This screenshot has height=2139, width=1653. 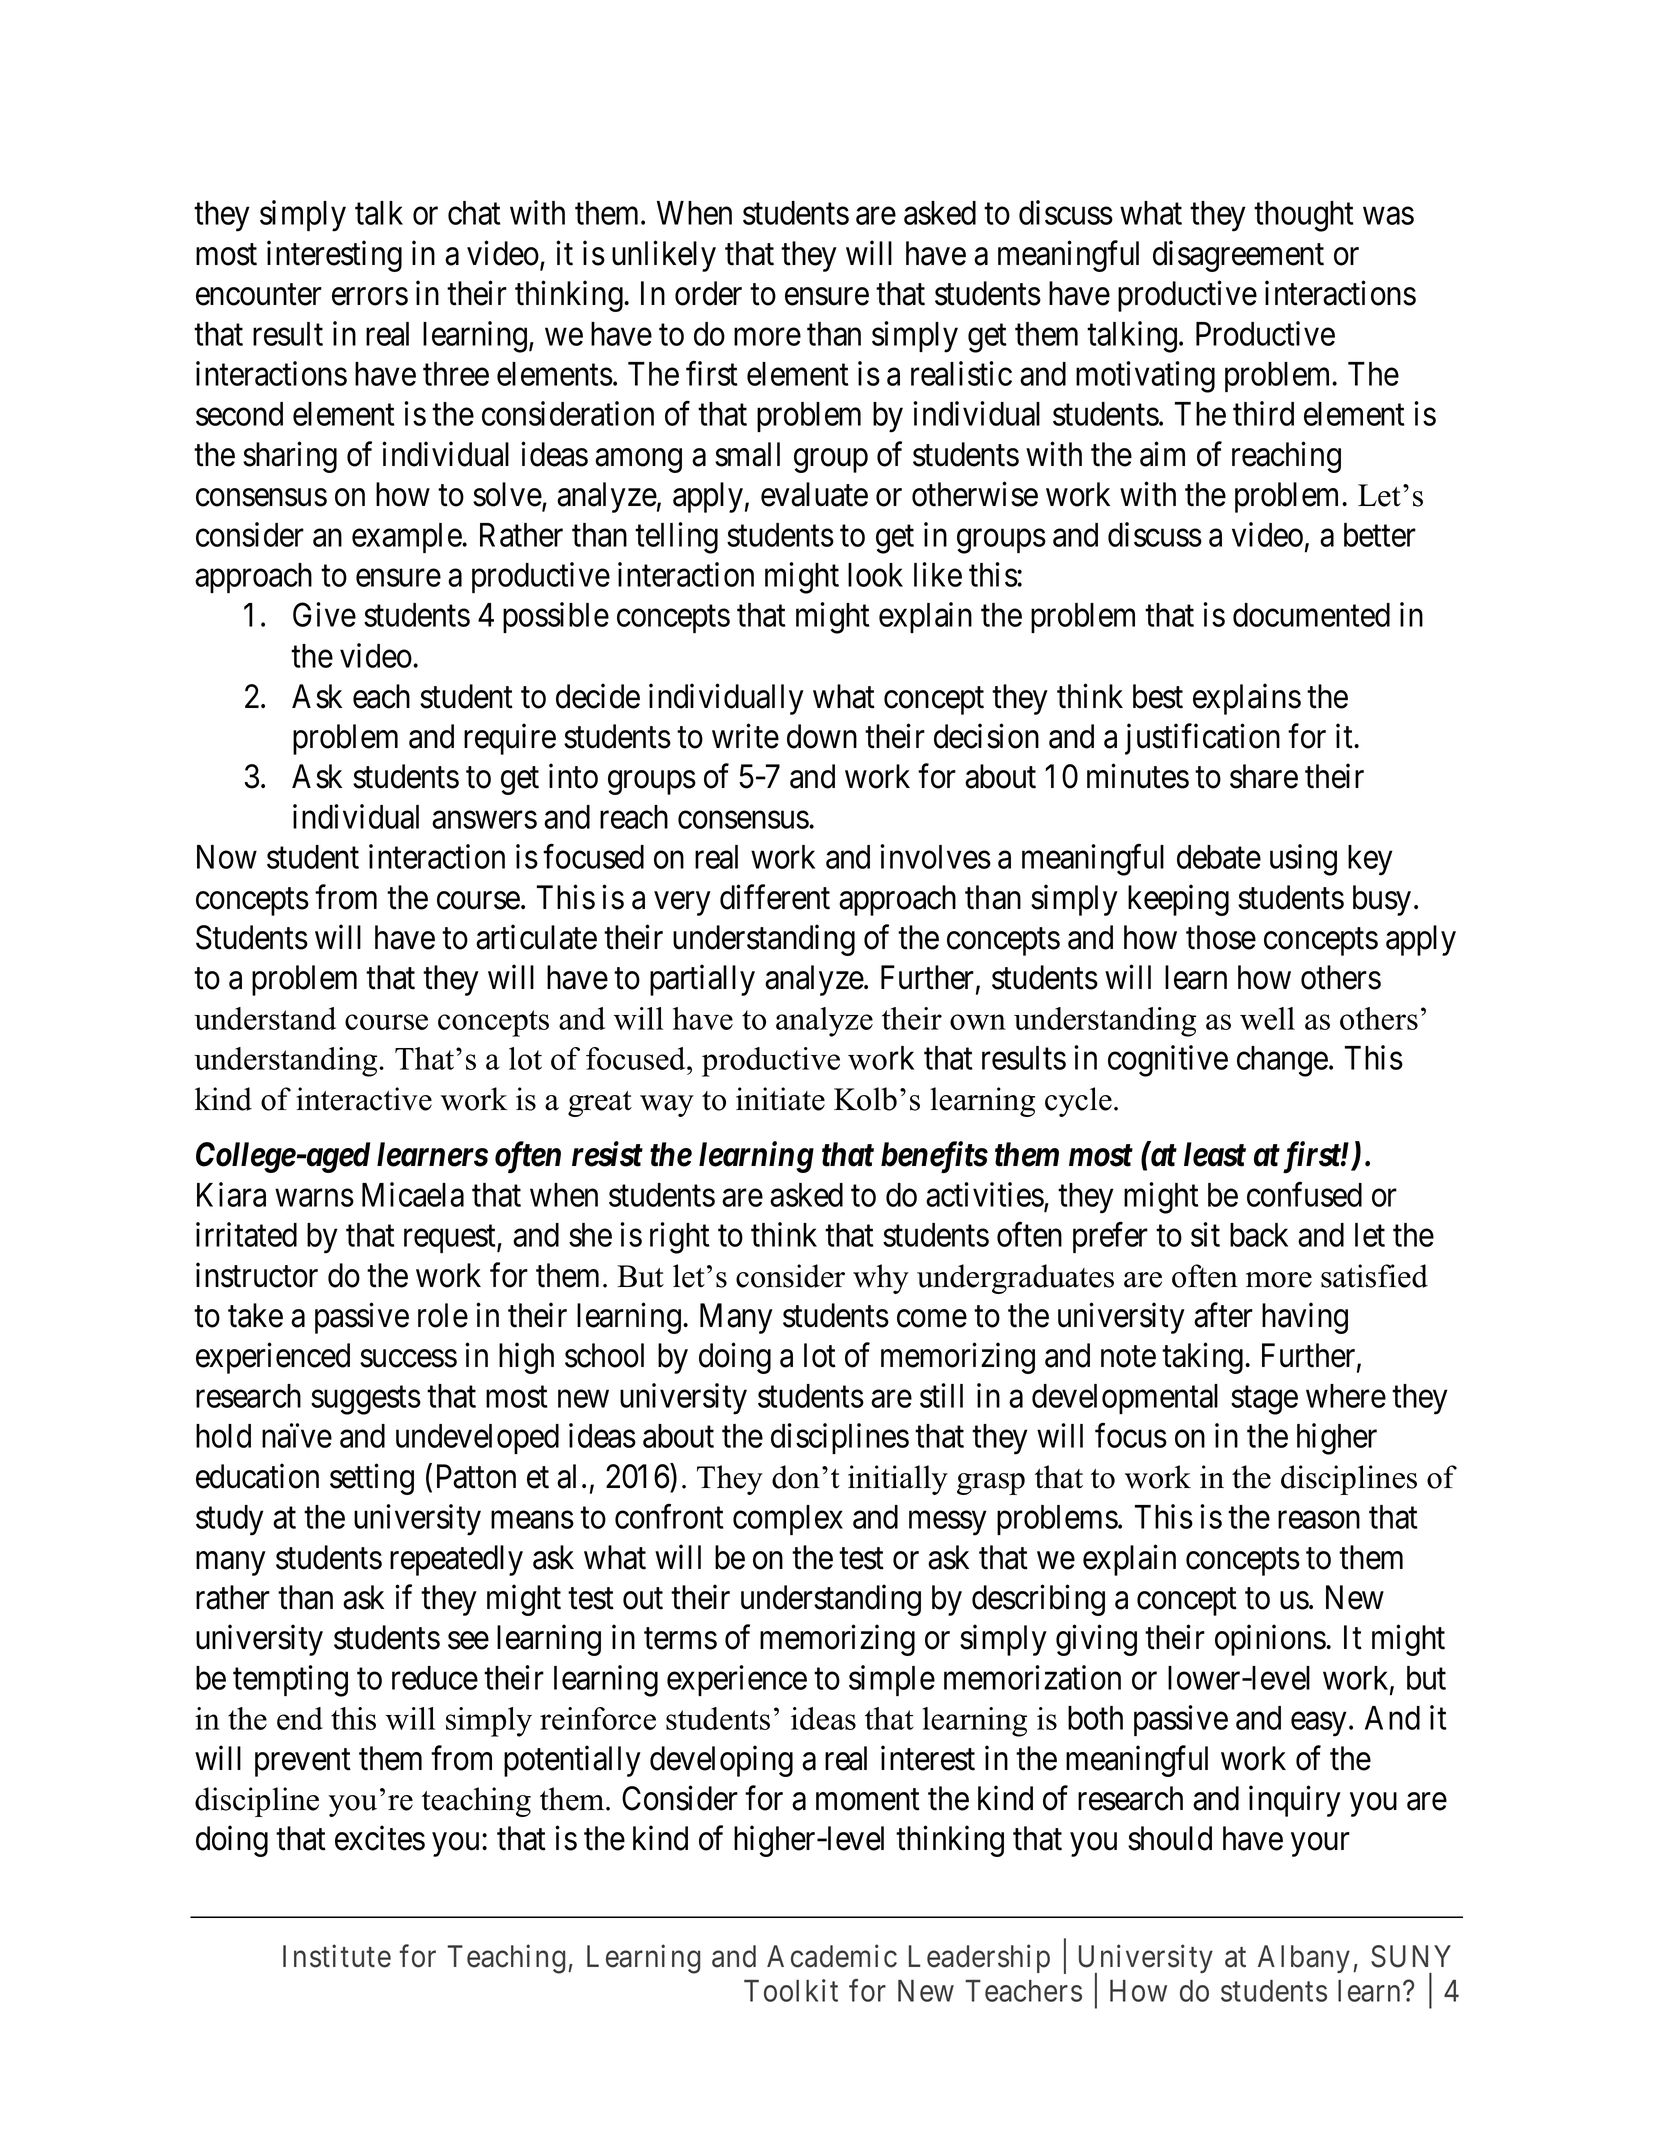 I want to click on encounter, so click(x=259, y=295).
